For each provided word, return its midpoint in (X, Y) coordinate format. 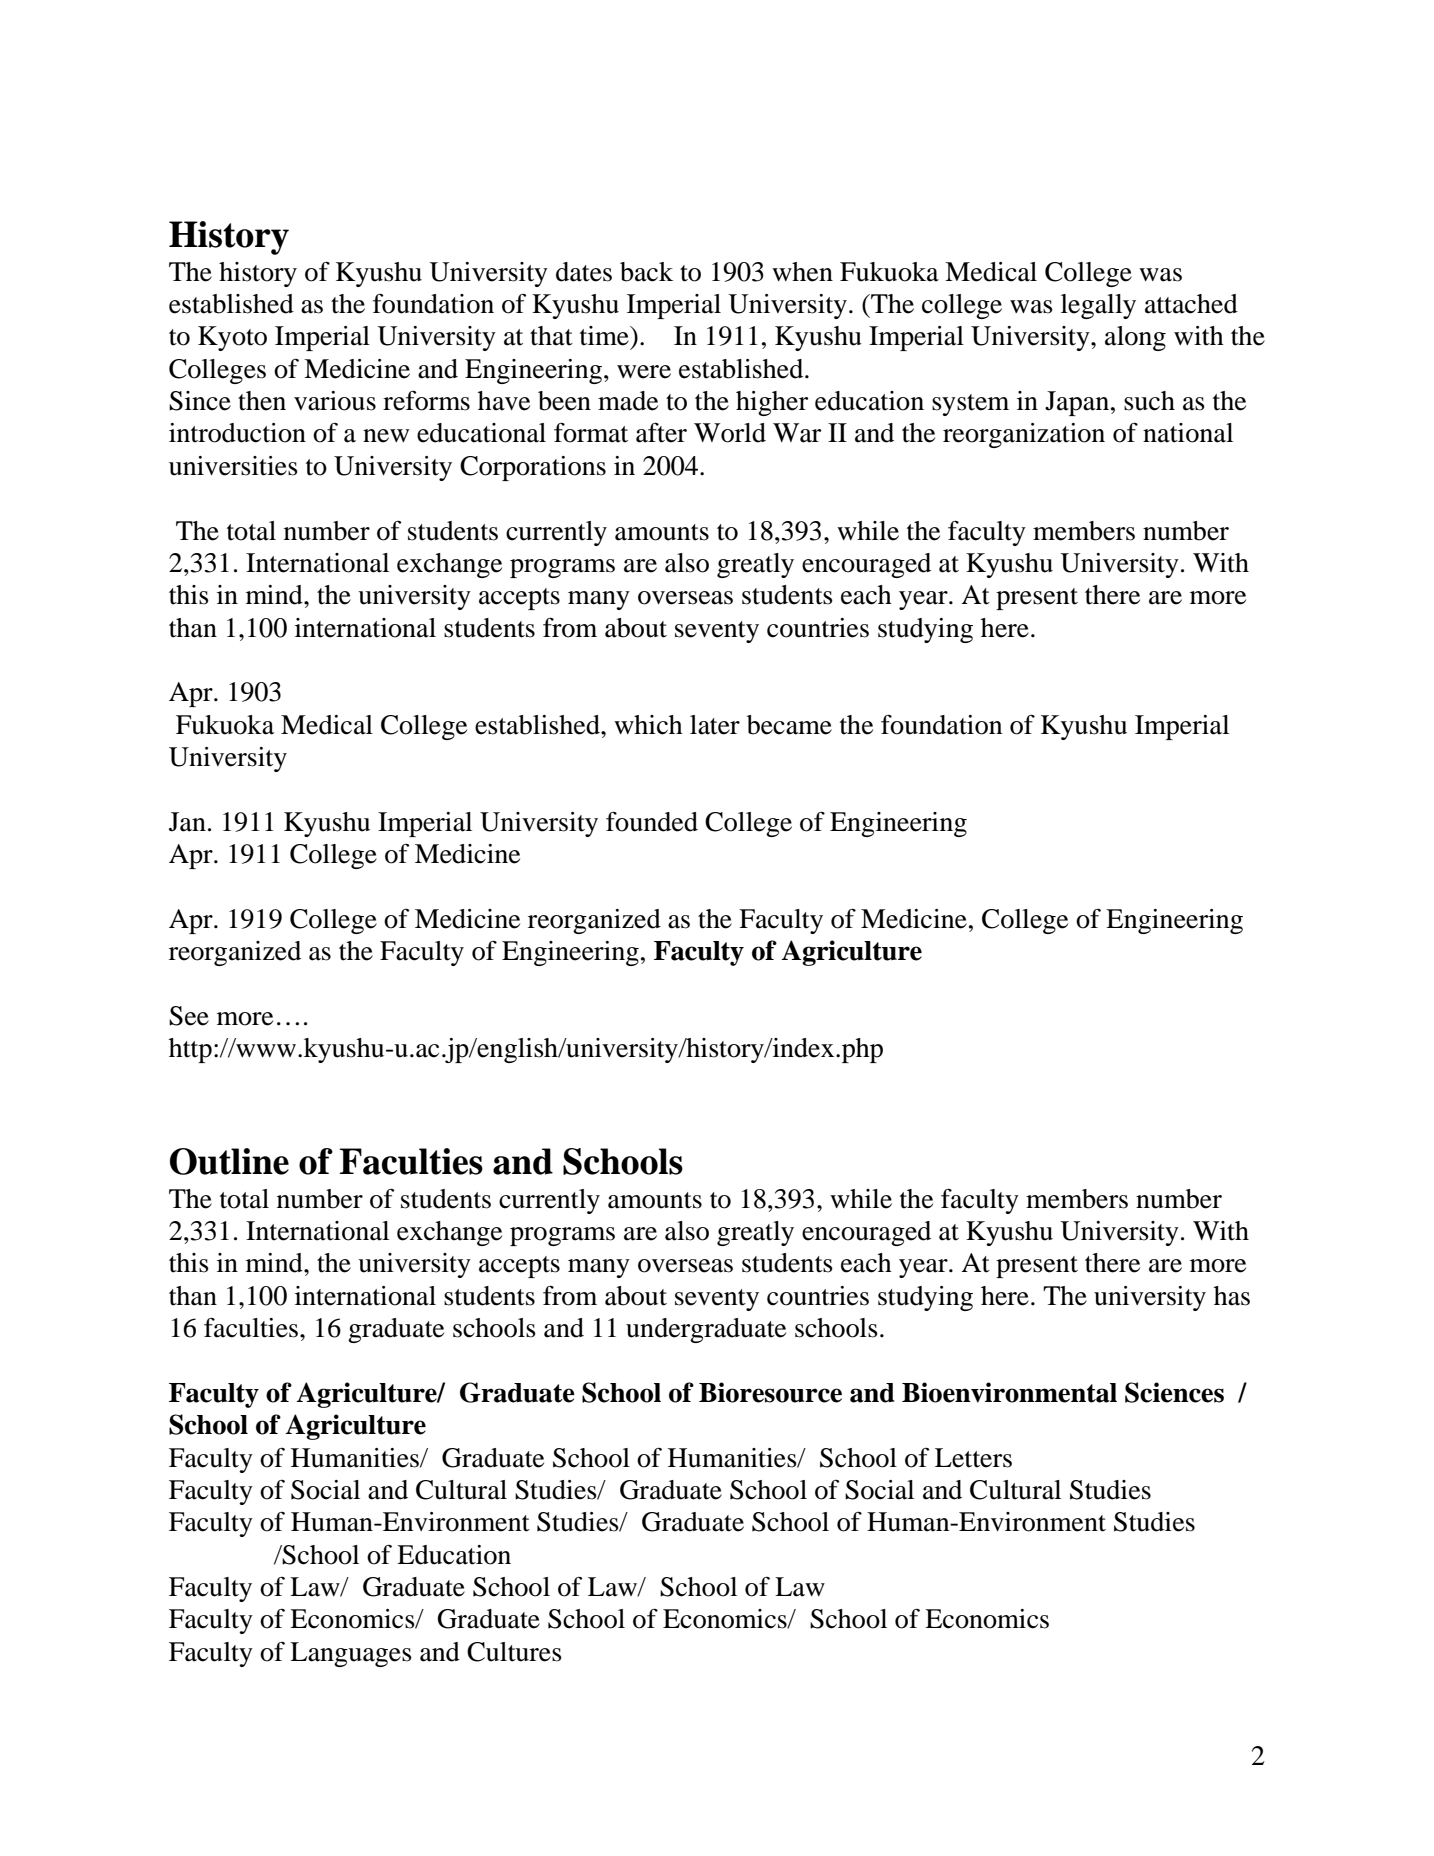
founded (652, 821)
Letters (973, 1458)
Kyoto (232, 338)
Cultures (514, 1652)
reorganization (1024, 435)
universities (233, 466)
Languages (351, 1654)
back (646, 272)
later (715, 725)
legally (1098, 306)
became (789, 725)
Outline (229, 1161)
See (189, 1016)
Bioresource (770, 1392)
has (1232, 1296)
